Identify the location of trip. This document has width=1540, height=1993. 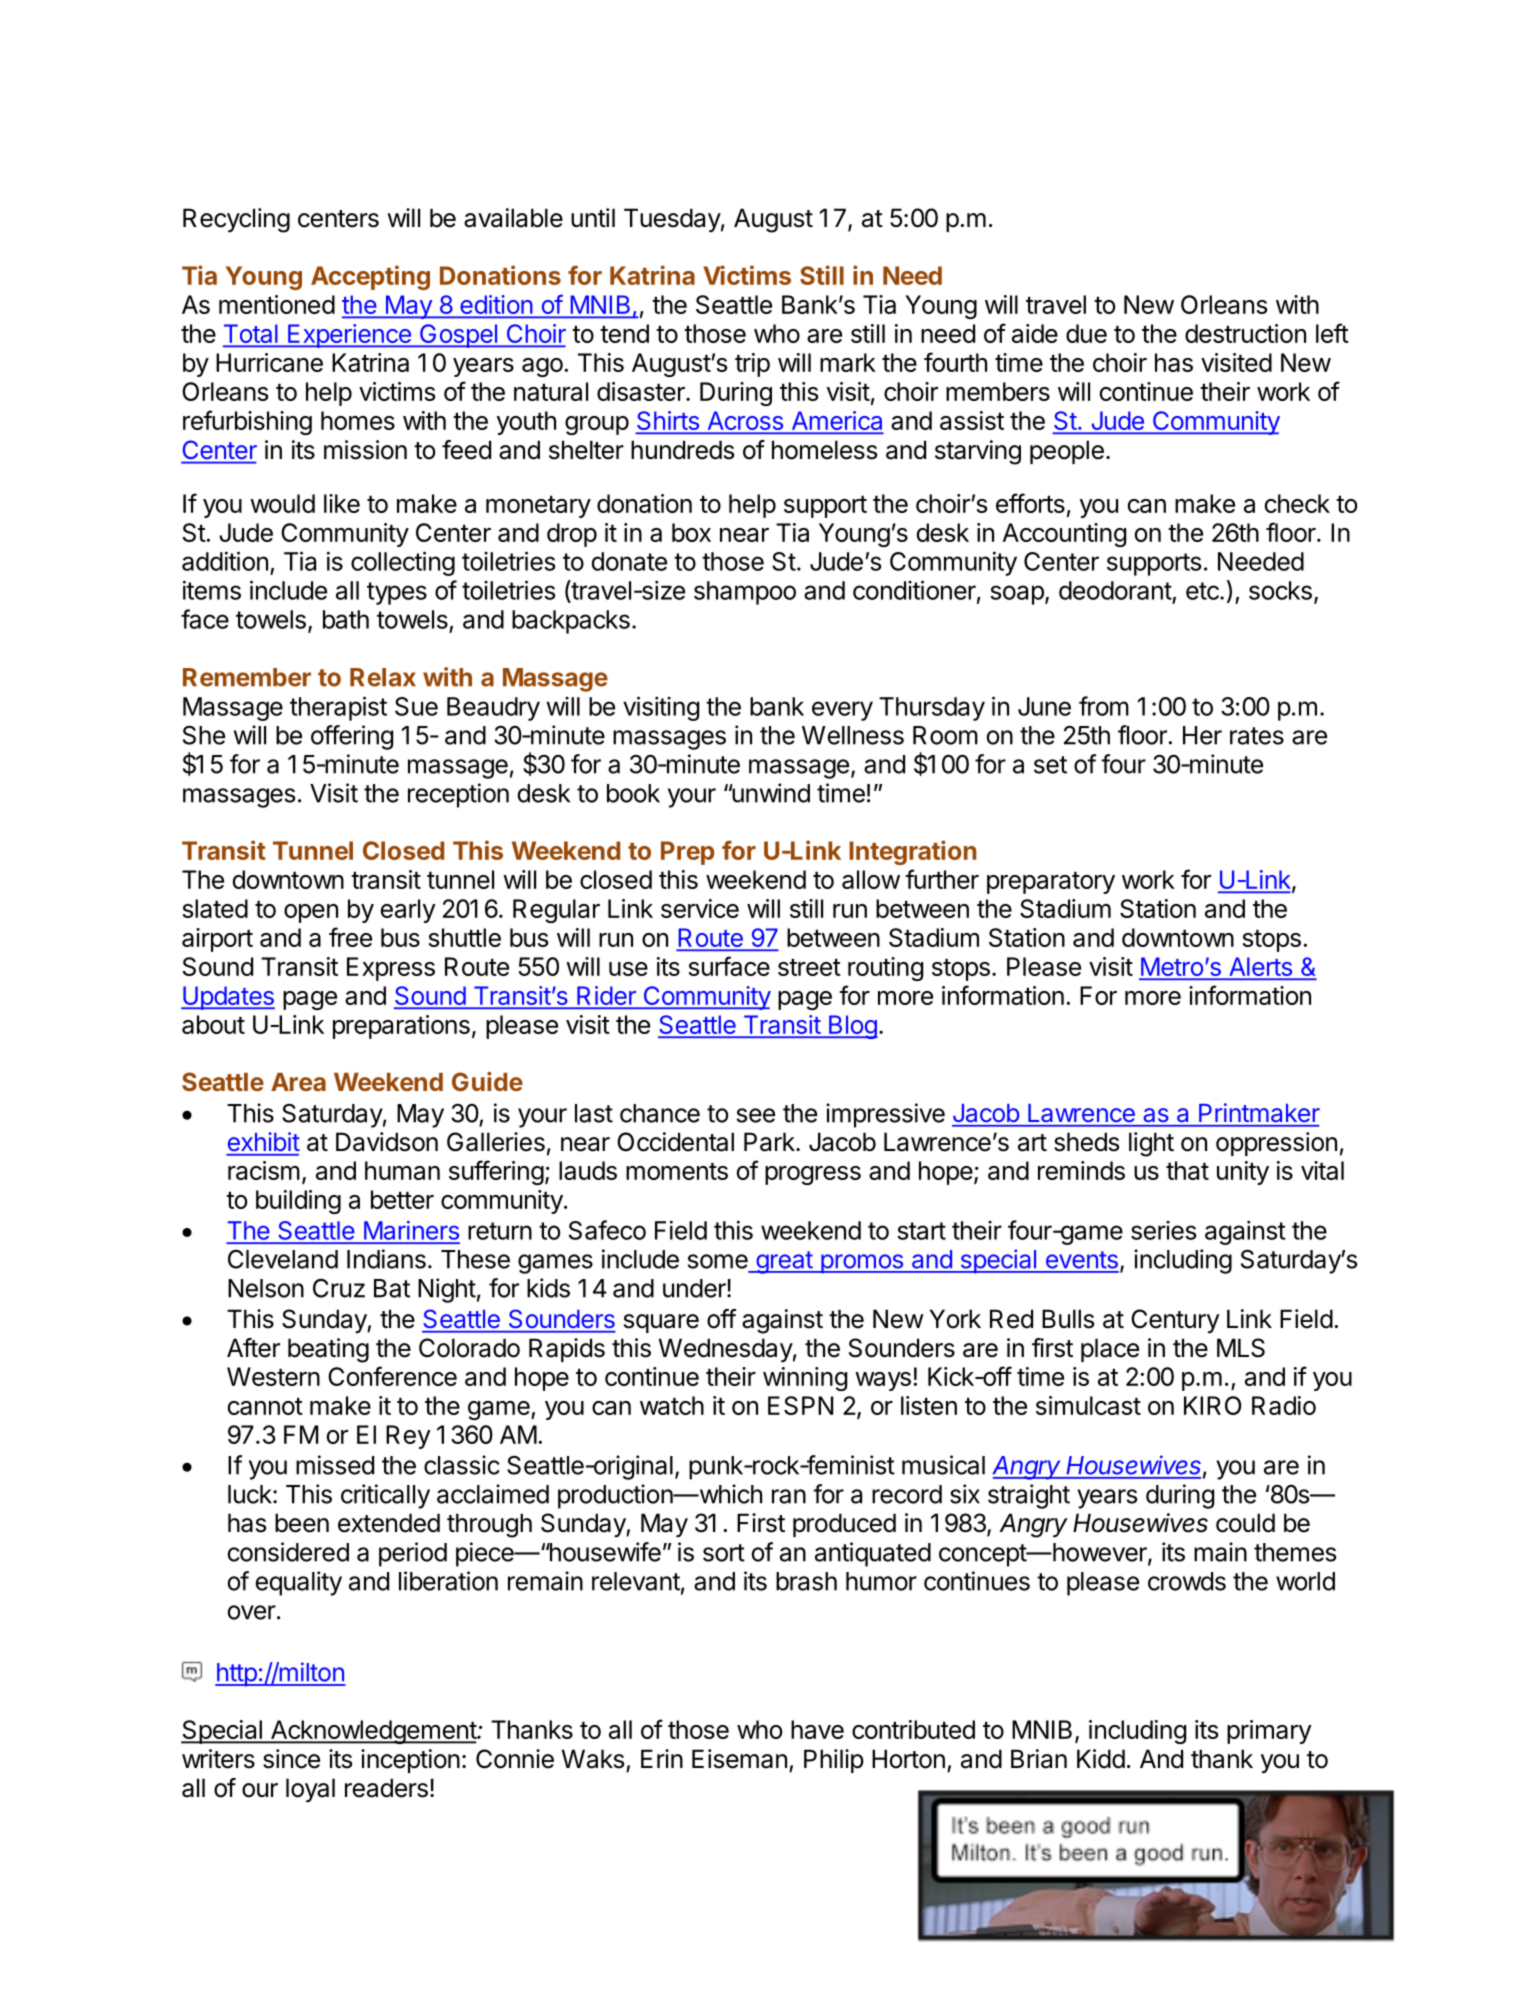
(752, 365).
